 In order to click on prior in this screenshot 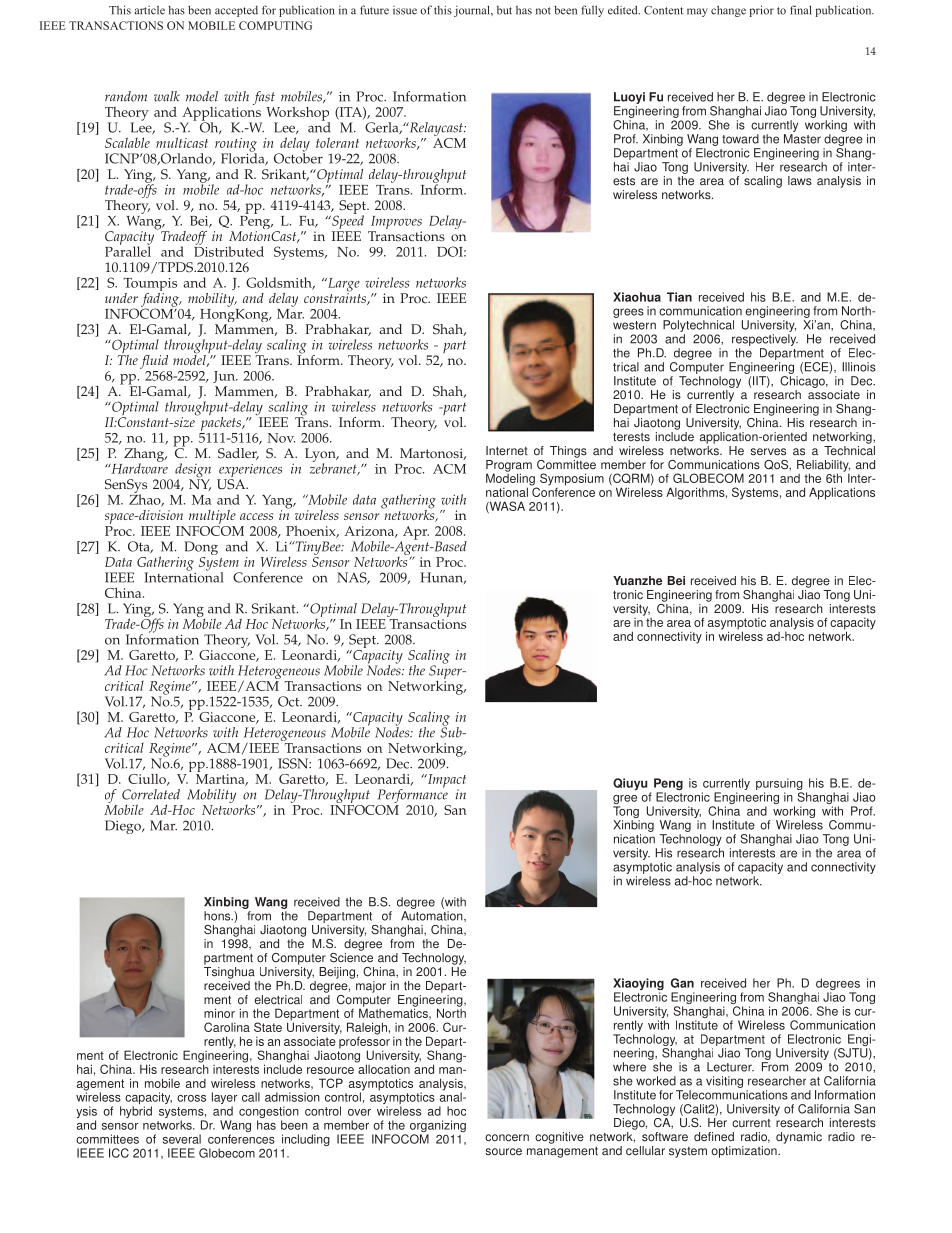, I will do `click(761, 11)`.
